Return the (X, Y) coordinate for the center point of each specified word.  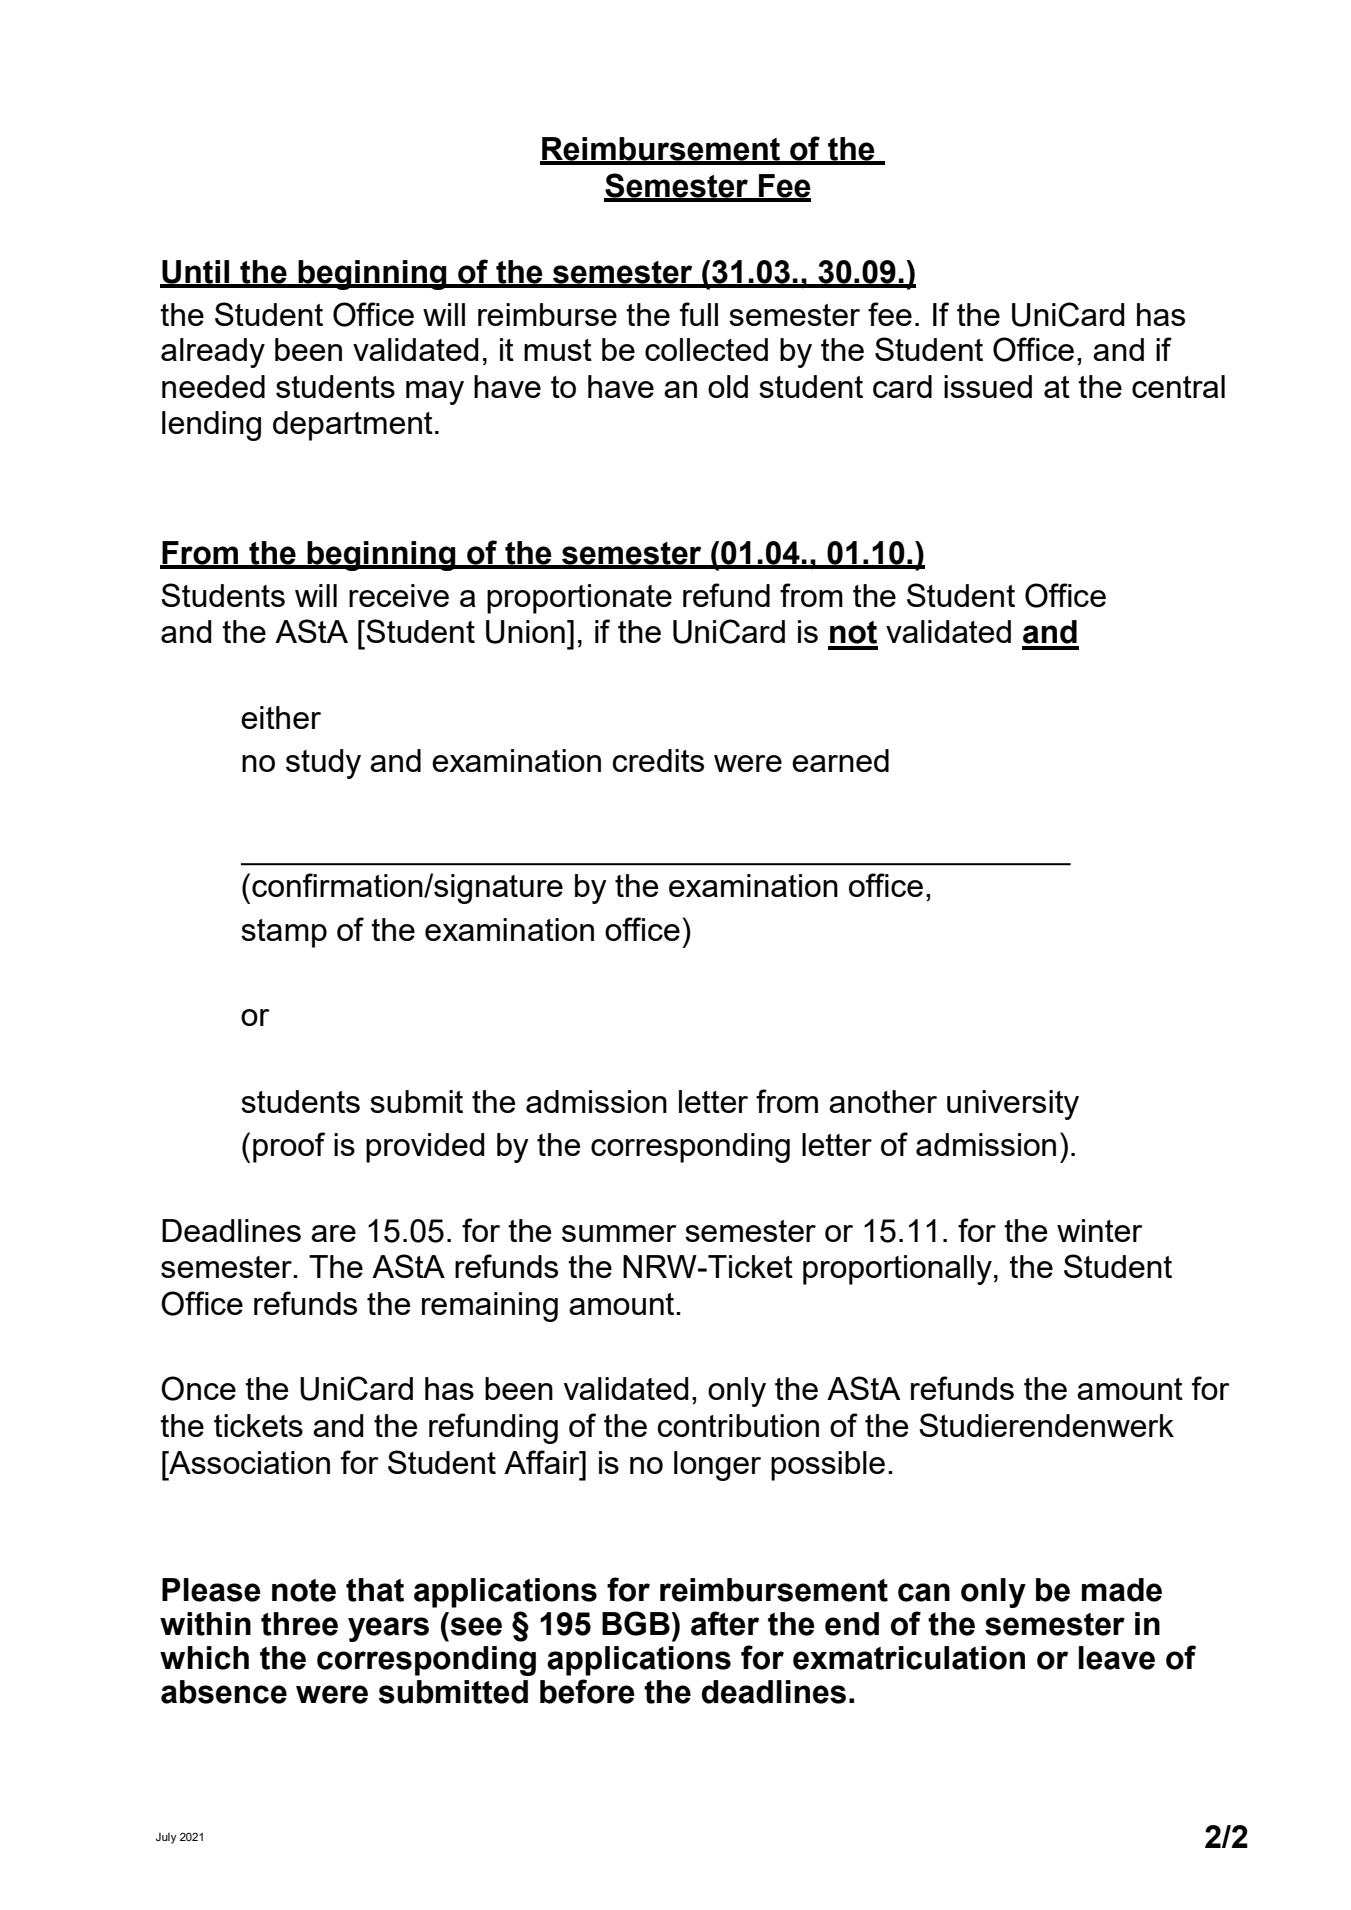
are (333, 1233)
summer (619, 1233)
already (213, 353)
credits (658, 760)
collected (706, 349)
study (323, 764)
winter (1100, 1230)
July (166, 1838)
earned (840, 760)
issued (988, 386)
